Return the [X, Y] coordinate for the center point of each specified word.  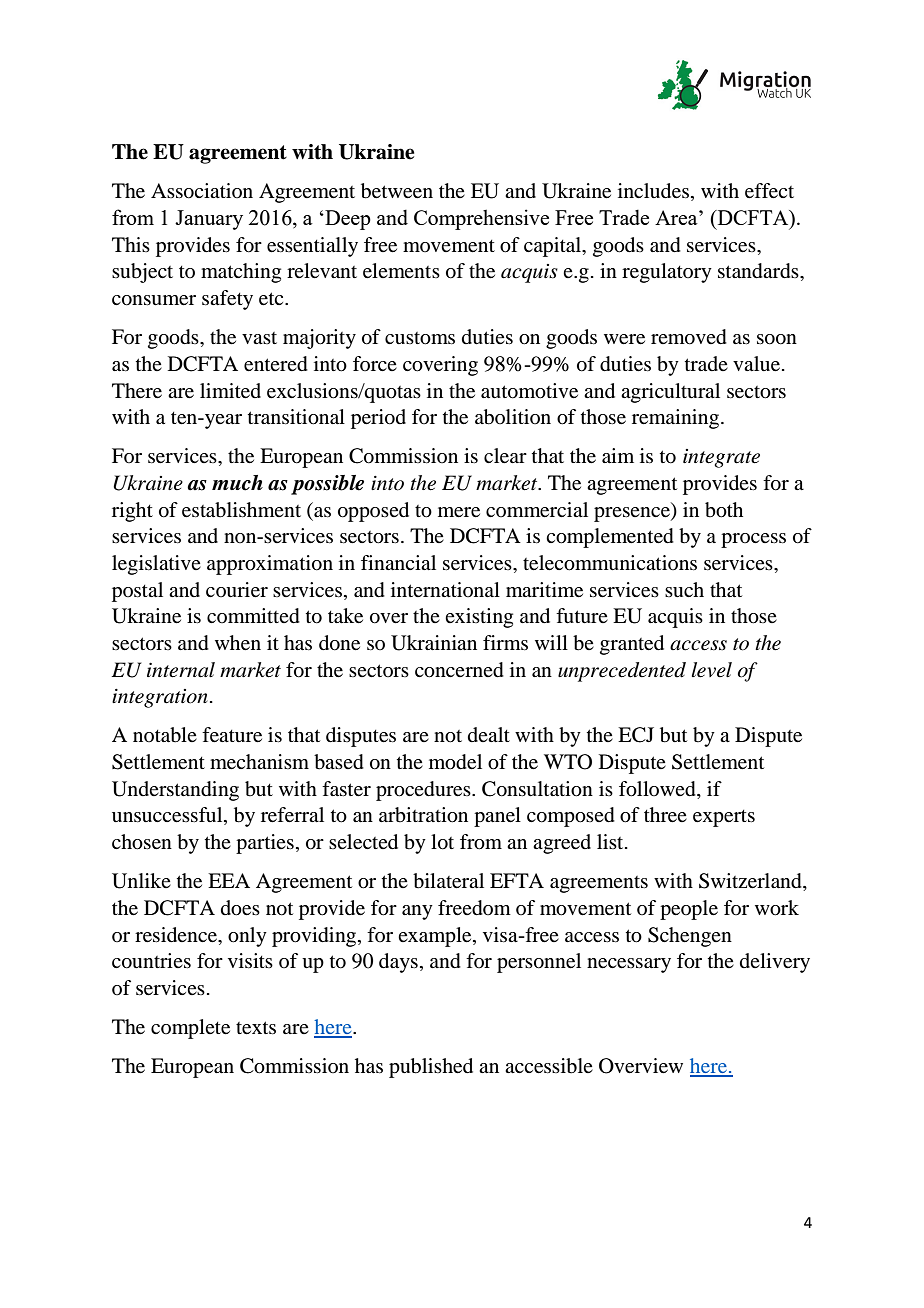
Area [677, 217]
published [431, 1068]
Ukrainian [434, 643]
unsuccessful [168, 816]
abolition [513, 417]
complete [190, 1029]
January [209, 220]
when [238, 643]
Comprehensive [481, 219]
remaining [677, 419]
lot [442, 842]
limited [230, 391]
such [684, 589]
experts [724, 818]
